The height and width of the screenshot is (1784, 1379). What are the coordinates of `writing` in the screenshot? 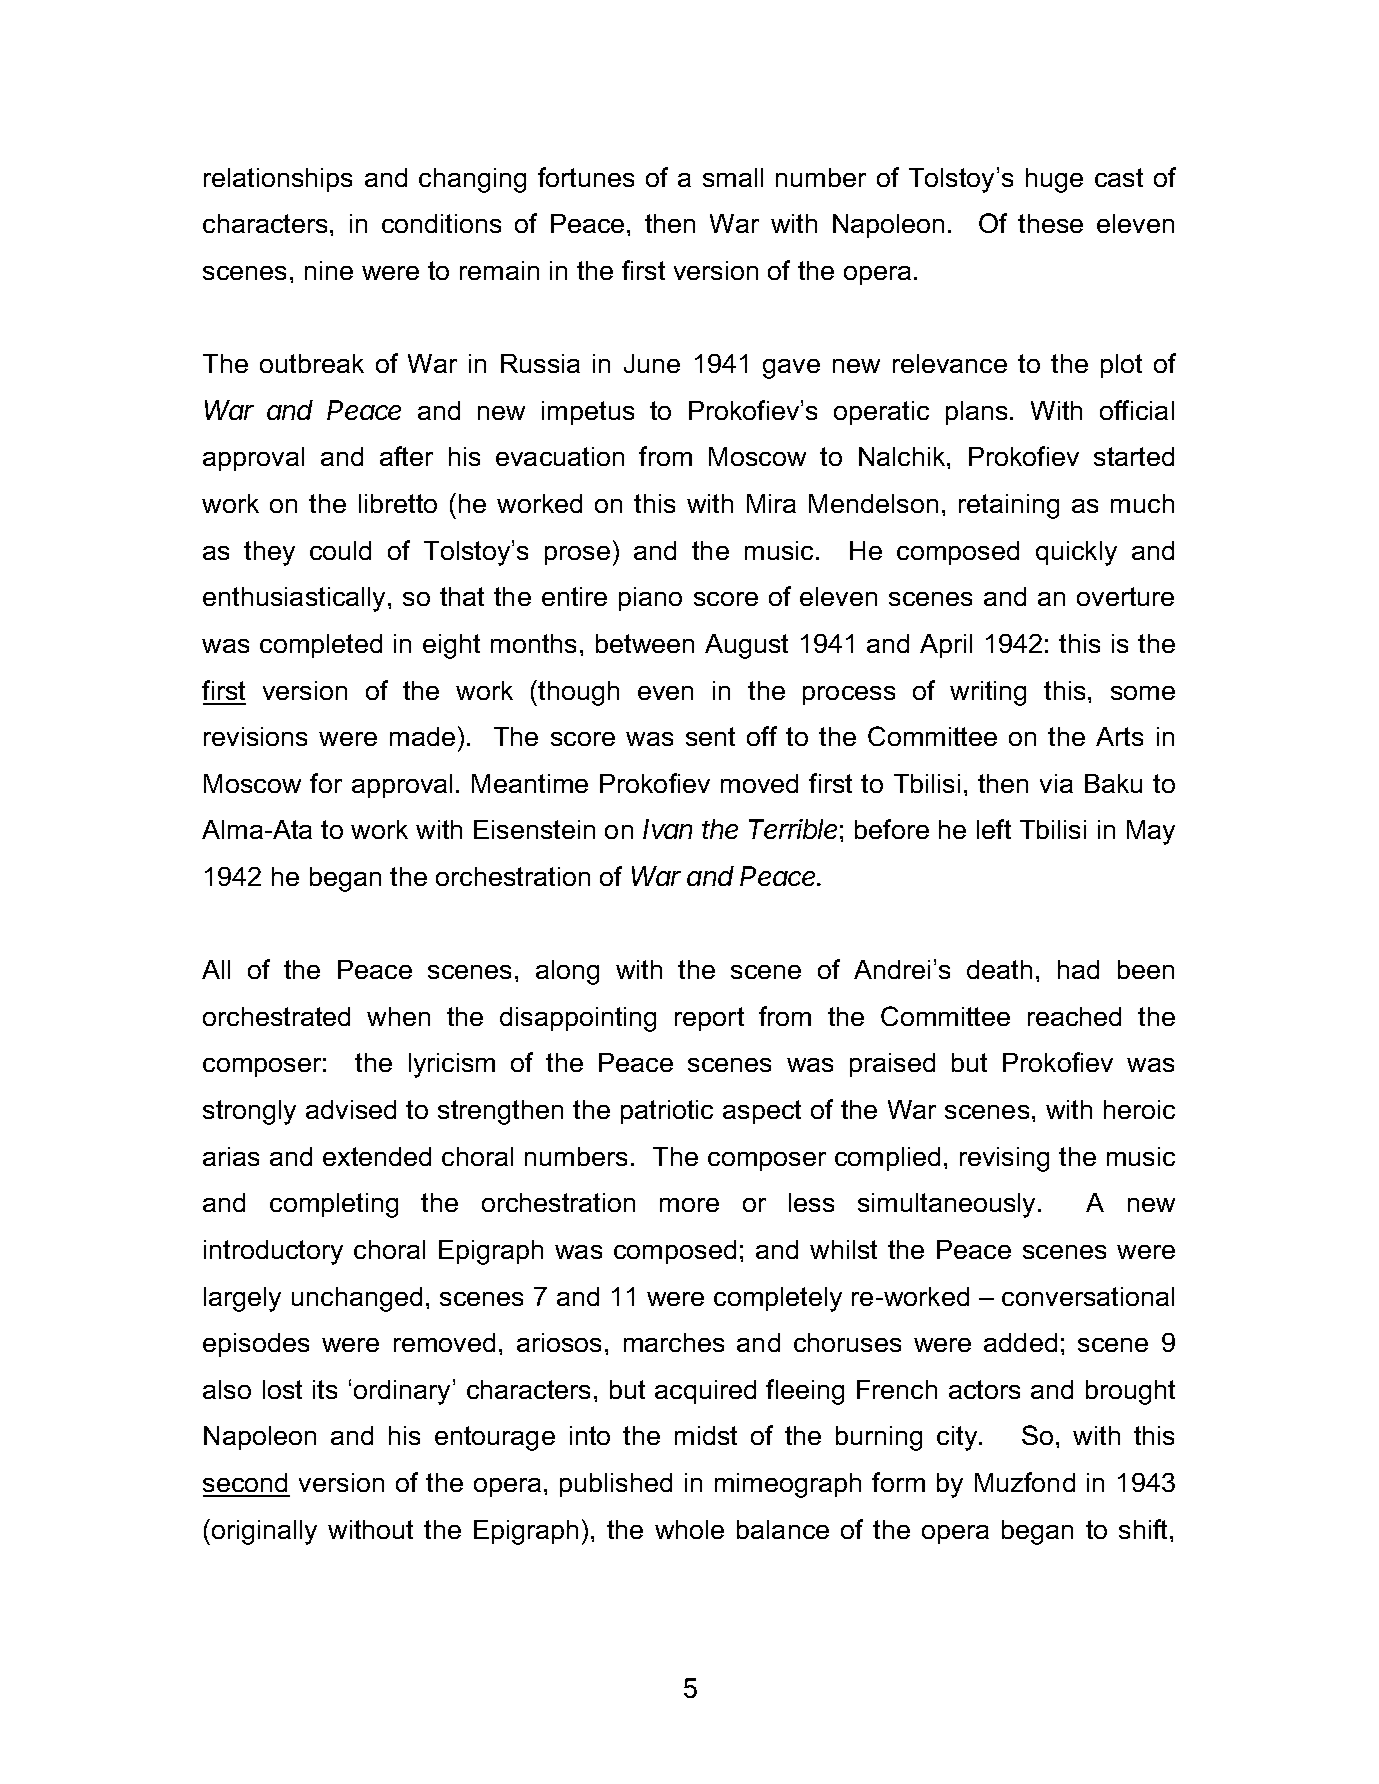 It's located at (988, 693).
